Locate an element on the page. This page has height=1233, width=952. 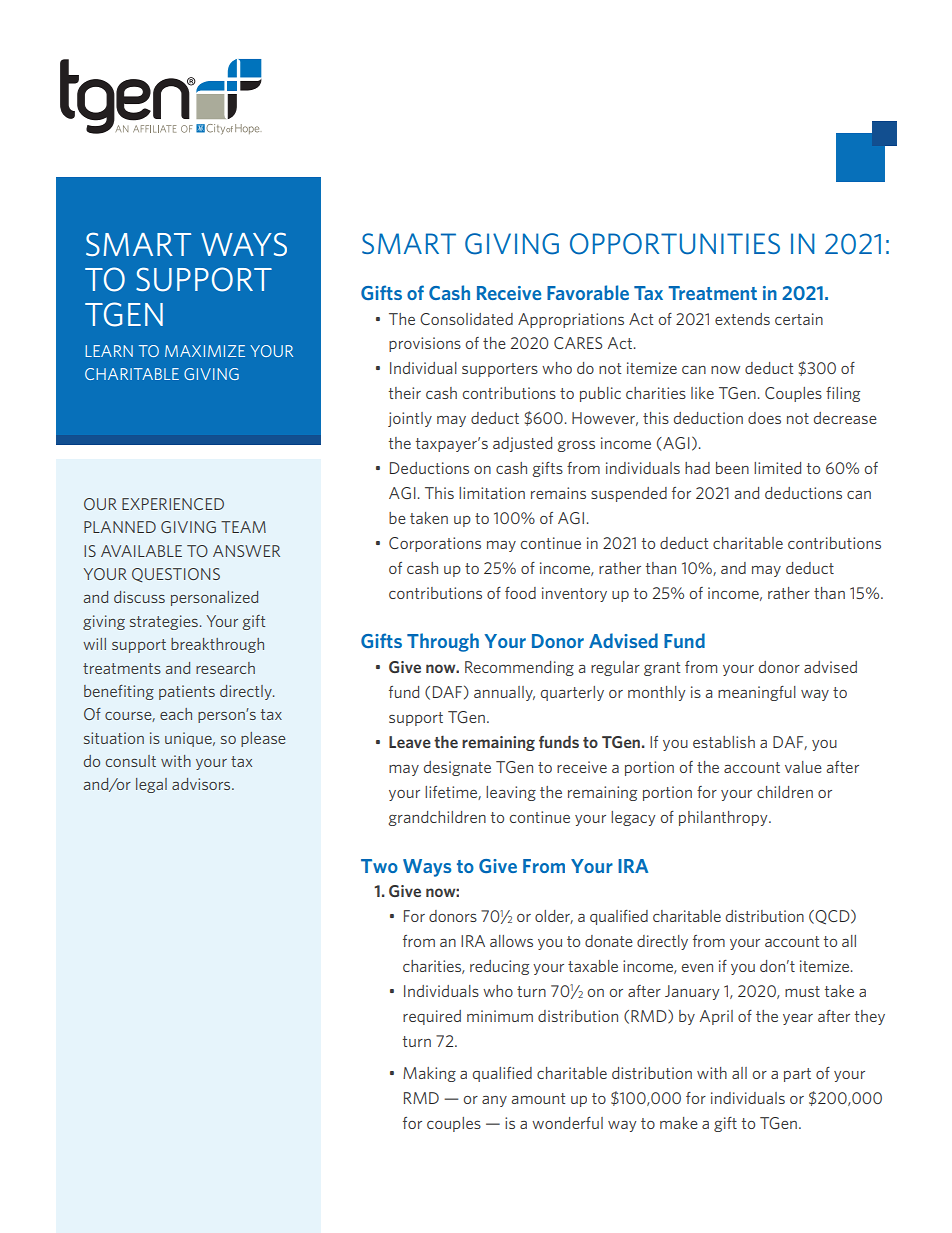
limited is located at coordinates (777, 468).
